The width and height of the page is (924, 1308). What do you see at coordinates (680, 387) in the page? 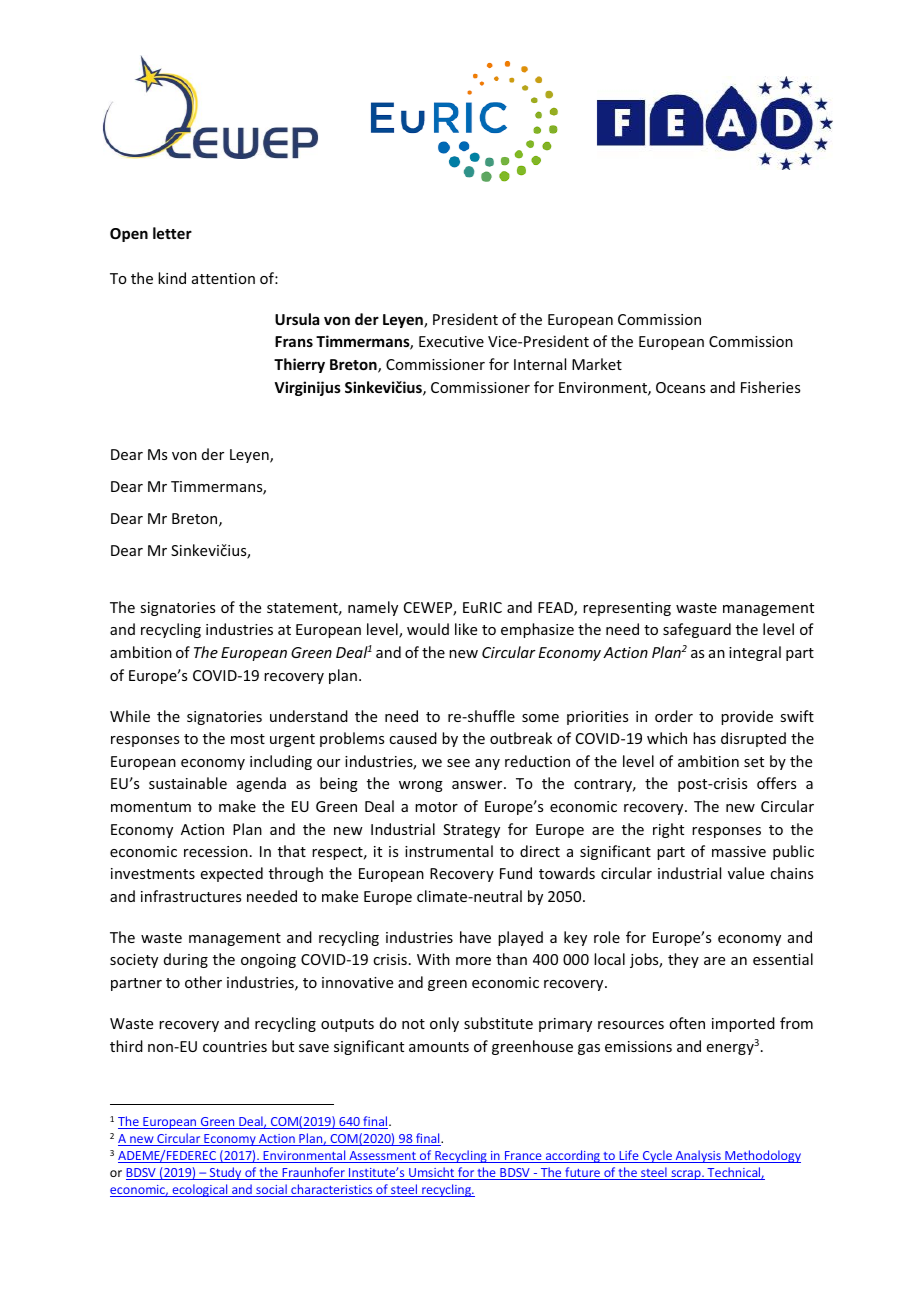
I see `Oceans` at bounding box center [680, 387].
